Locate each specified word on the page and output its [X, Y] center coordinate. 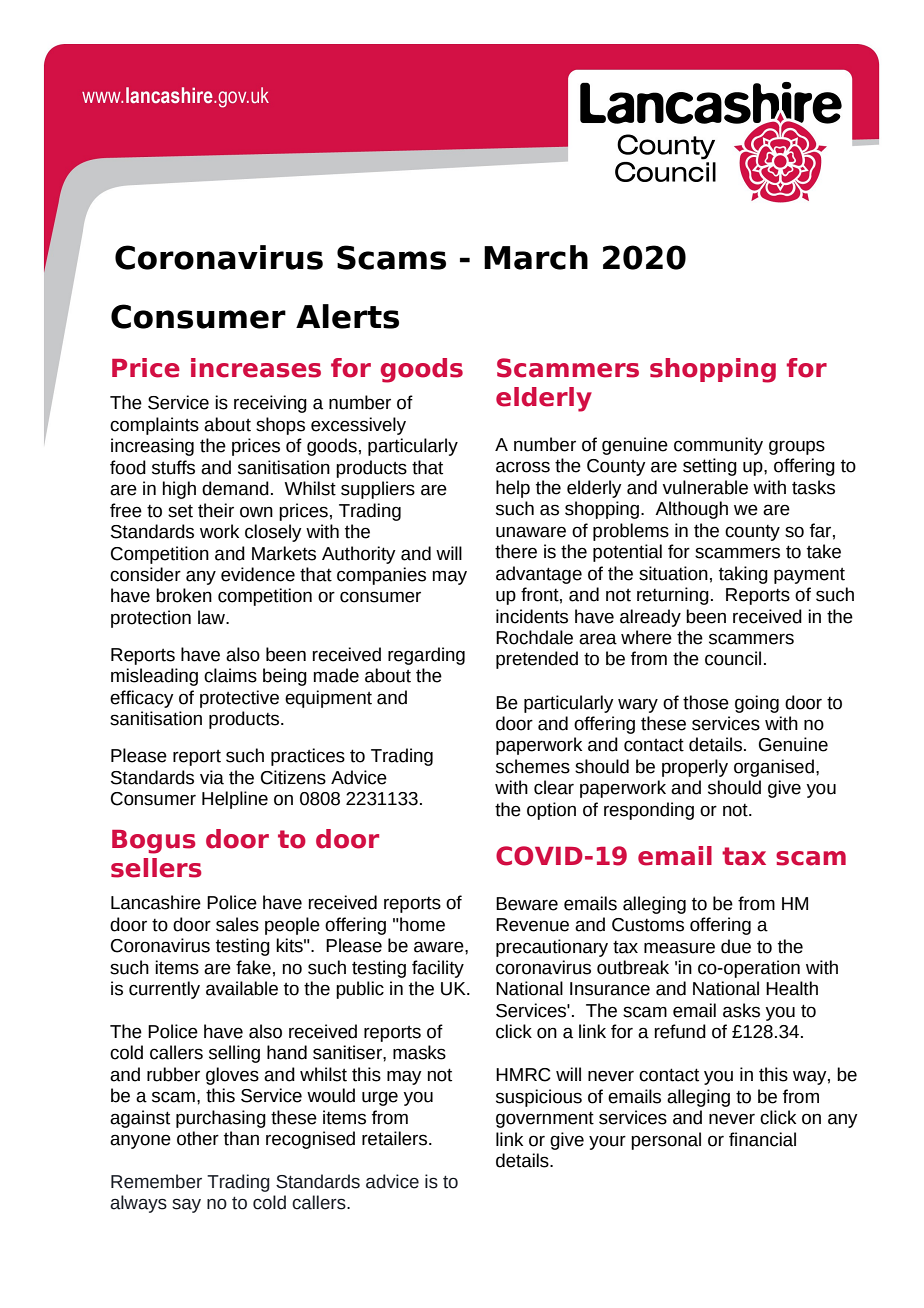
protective [239, 699]
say [186, 1206]
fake [253, 967]
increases [256, 368]
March [536, 257]
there [516, 551]
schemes [533, 766]
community [718, 446]
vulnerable [705, 487]
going [757, 704]
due [736, 946]
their [216, 510]
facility [438, 969]
